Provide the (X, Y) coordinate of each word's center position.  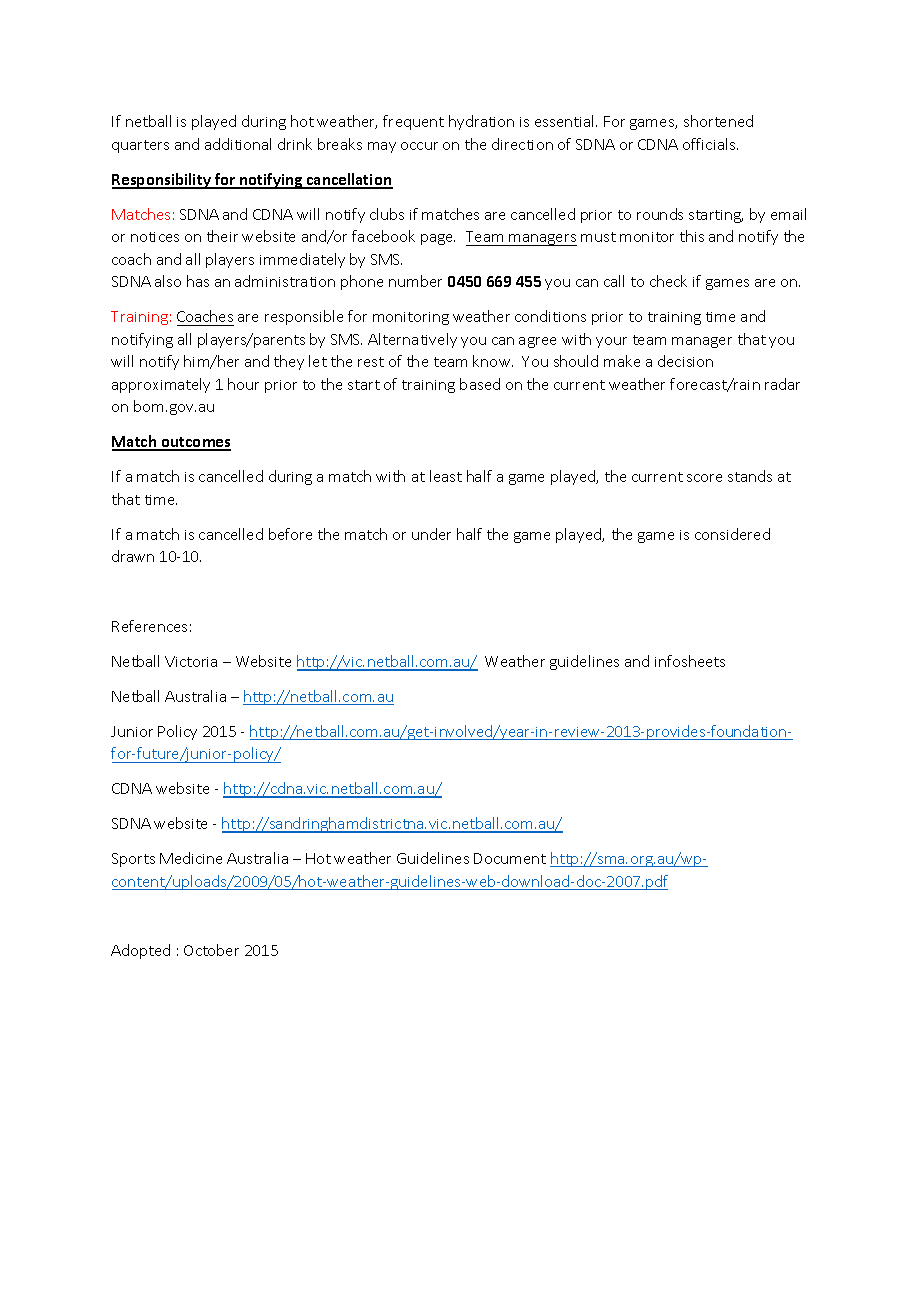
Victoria (191, 661)
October (211, 950)
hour (243, 384)
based (480, 384)
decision (685, 361)
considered (732, 534)
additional (238, 144)
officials (710, 144)
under (431, 534)
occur (419, 146)
